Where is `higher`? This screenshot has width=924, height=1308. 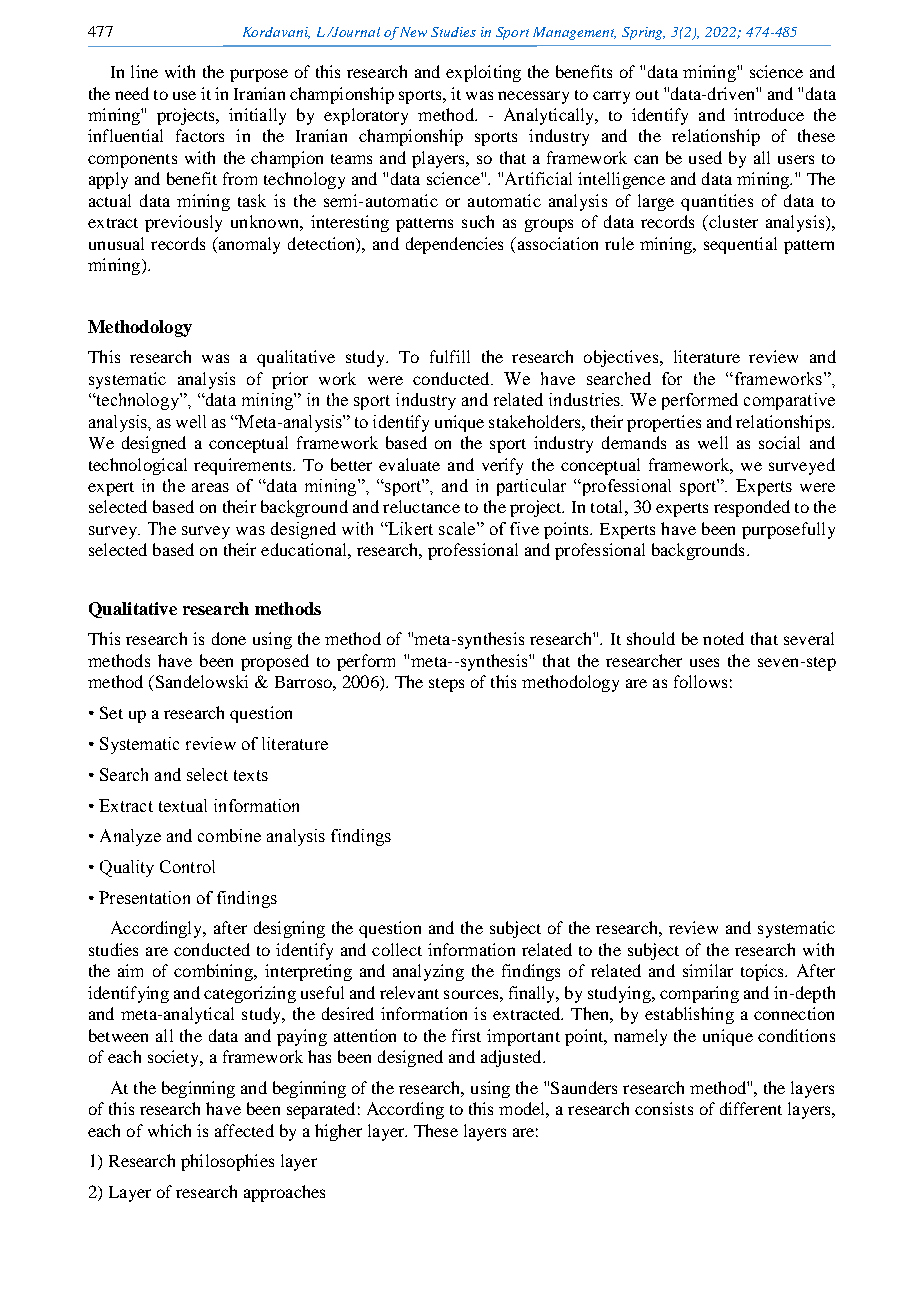
higher is located at coordinates (338, 1132).
